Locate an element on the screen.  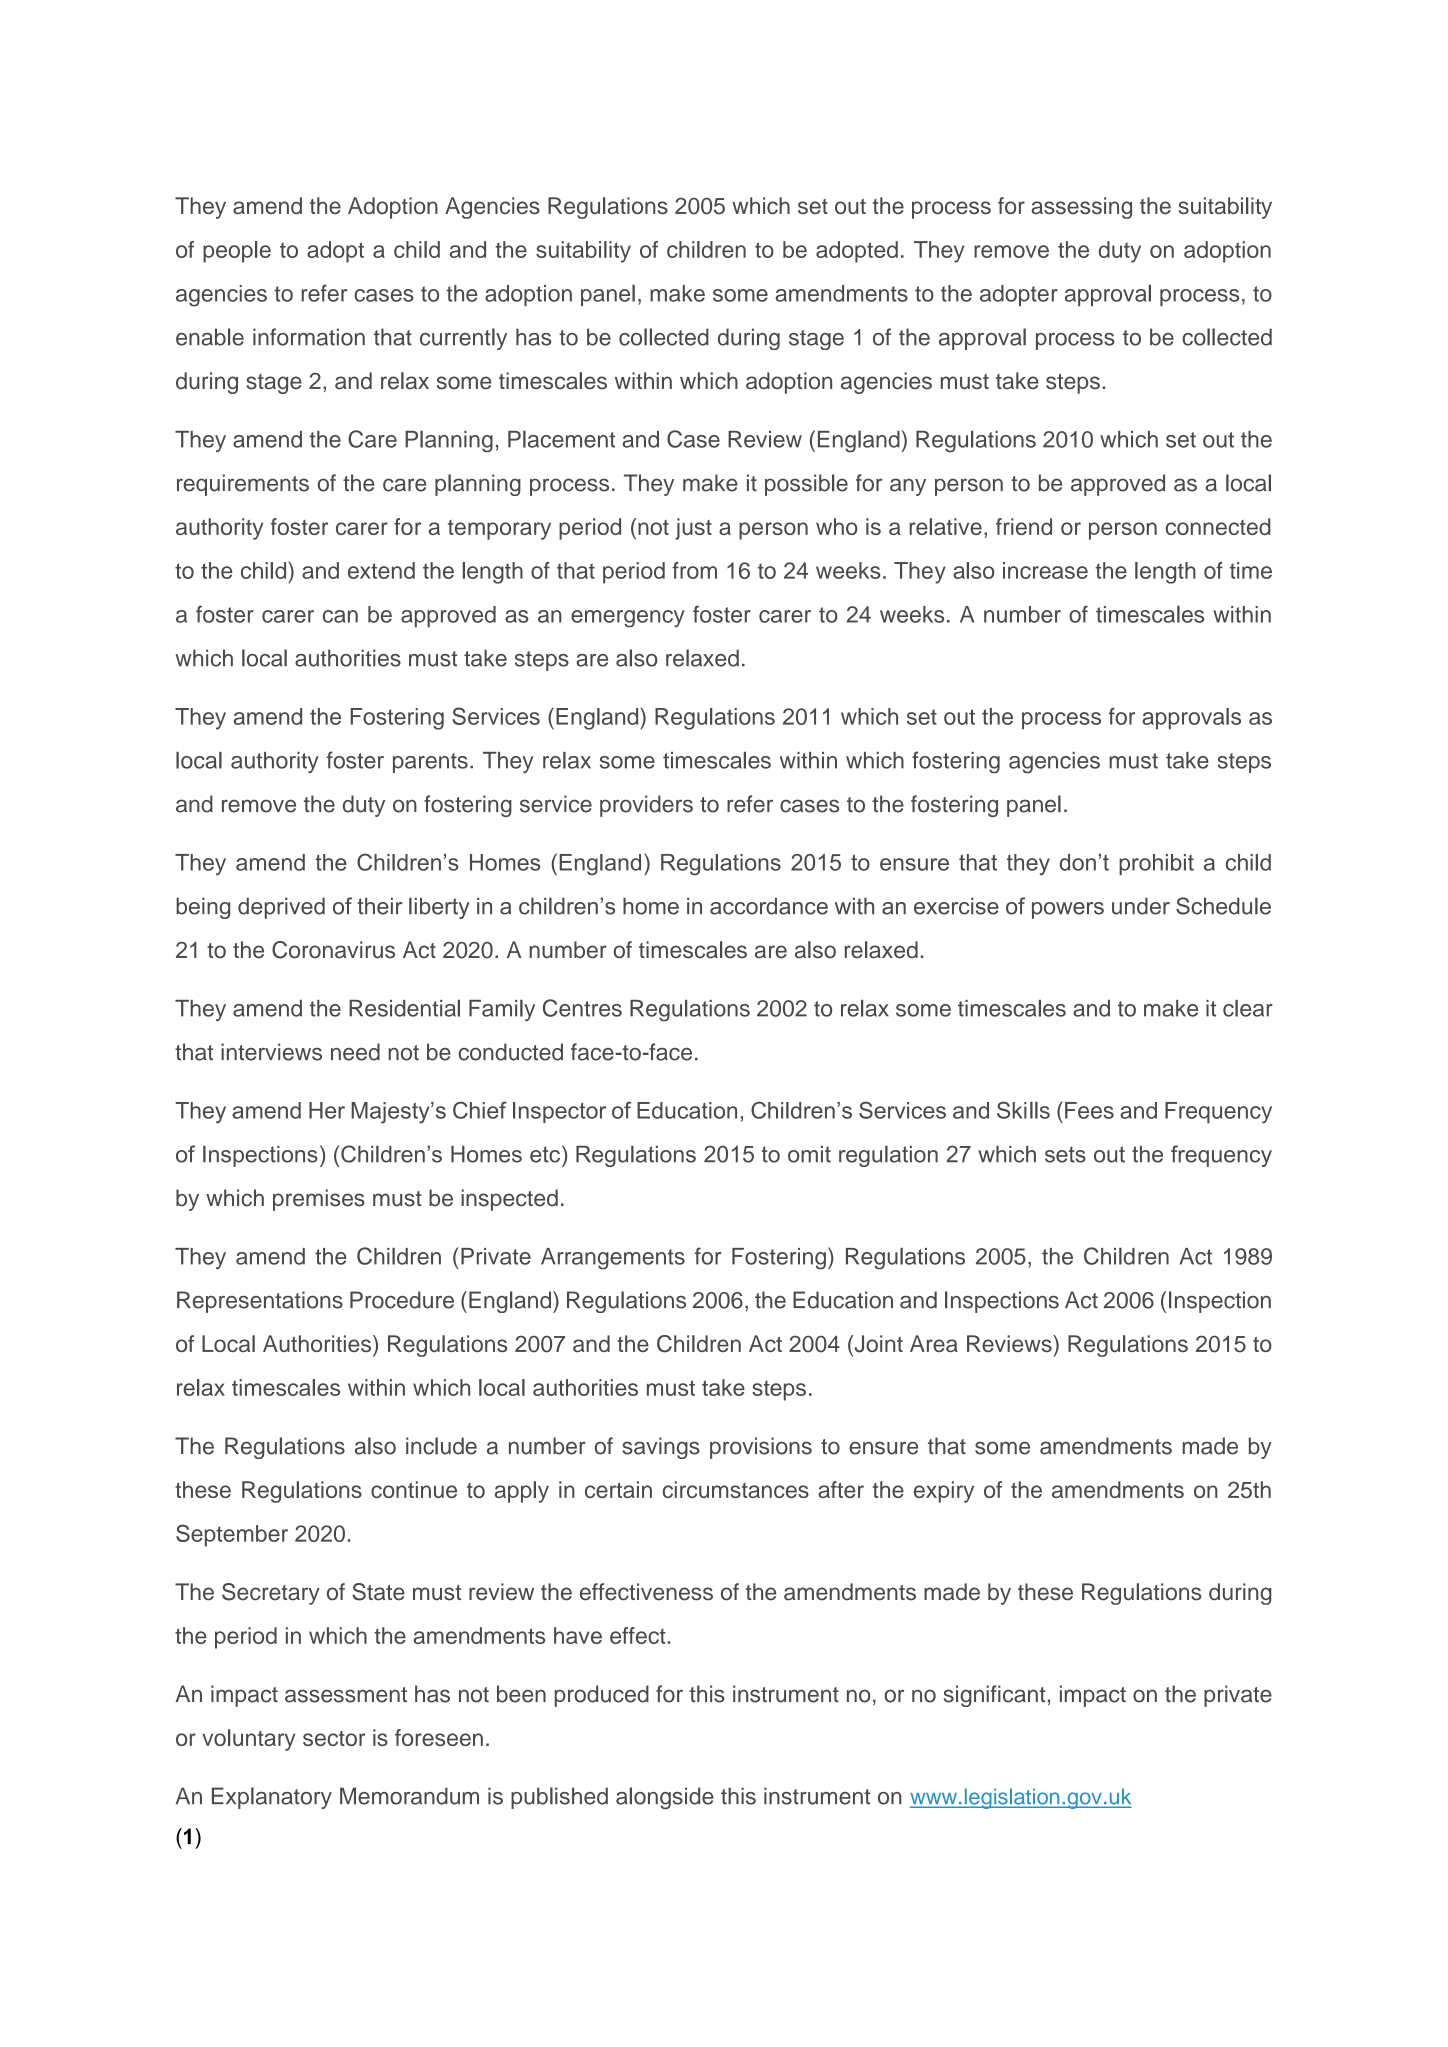
premises is located at coordinates (319, 1200).
